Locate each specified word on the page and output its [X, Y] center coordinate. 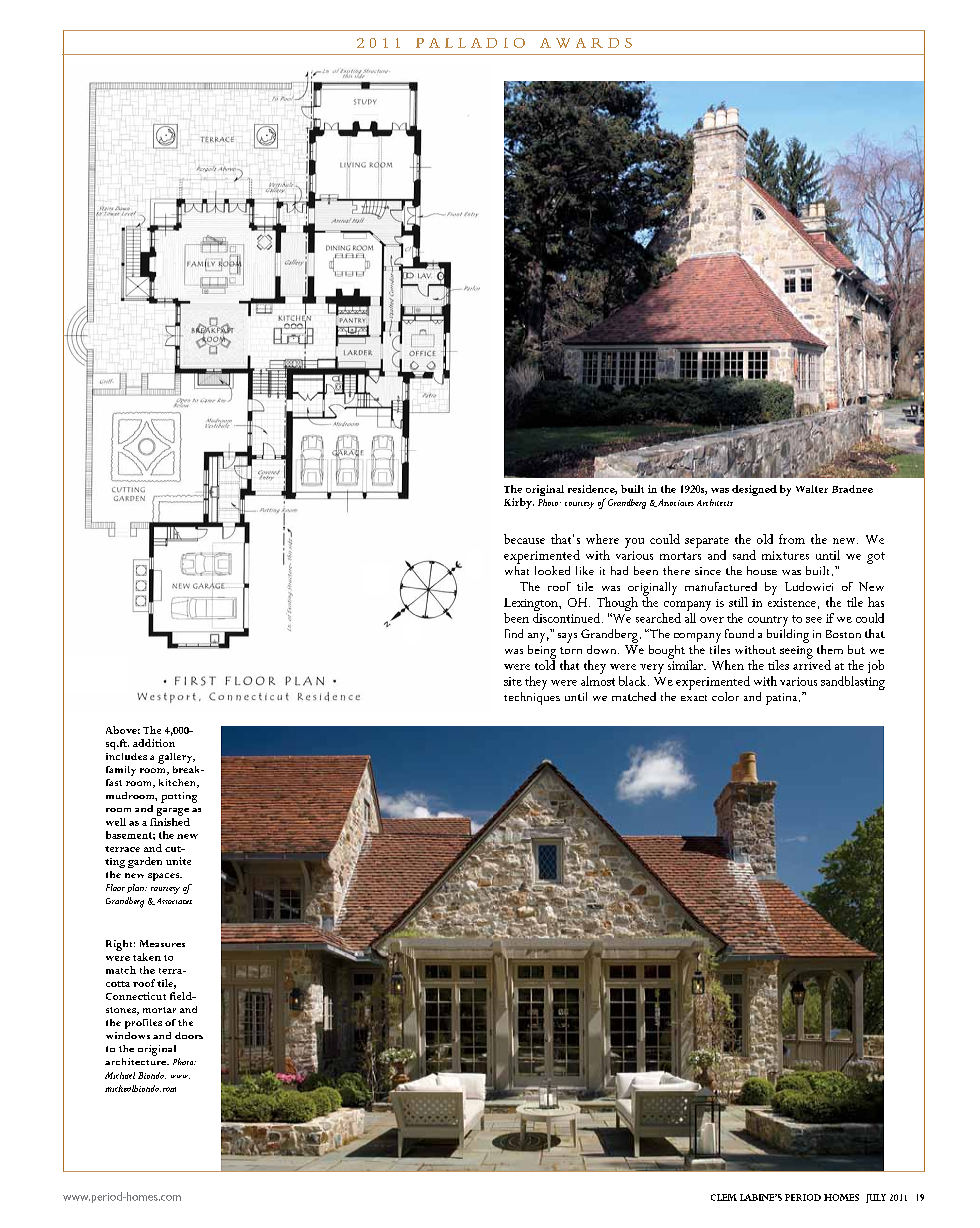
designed [754, 490]
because [524, 539]
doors [189, 1035]
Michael [120, 1075]
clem [724, 1197]
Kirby [519, 503]
